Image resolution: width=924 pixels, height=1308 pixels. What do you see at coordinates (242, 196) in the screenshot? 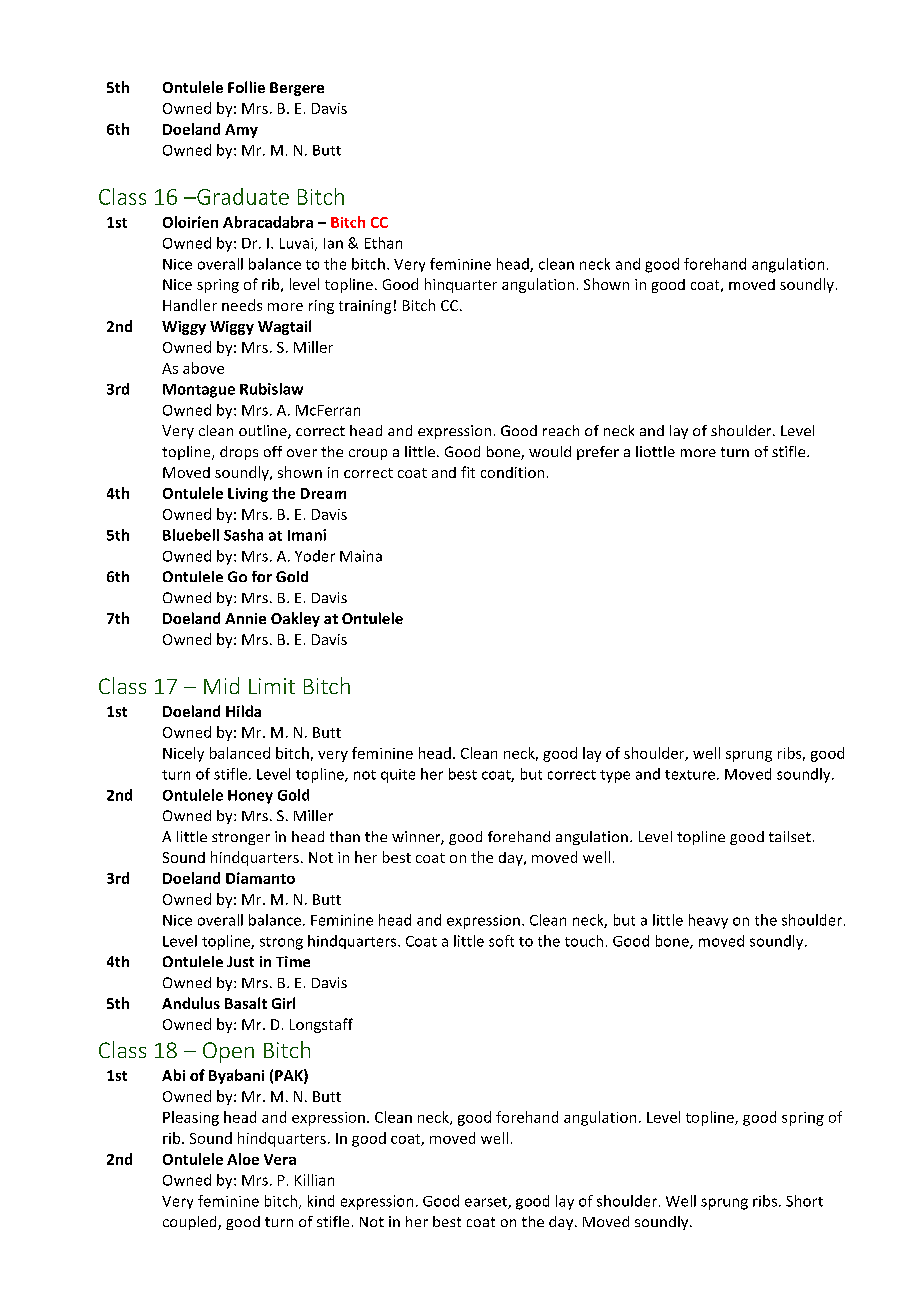
I see `Graduate` at bounding box center [242, 196].
